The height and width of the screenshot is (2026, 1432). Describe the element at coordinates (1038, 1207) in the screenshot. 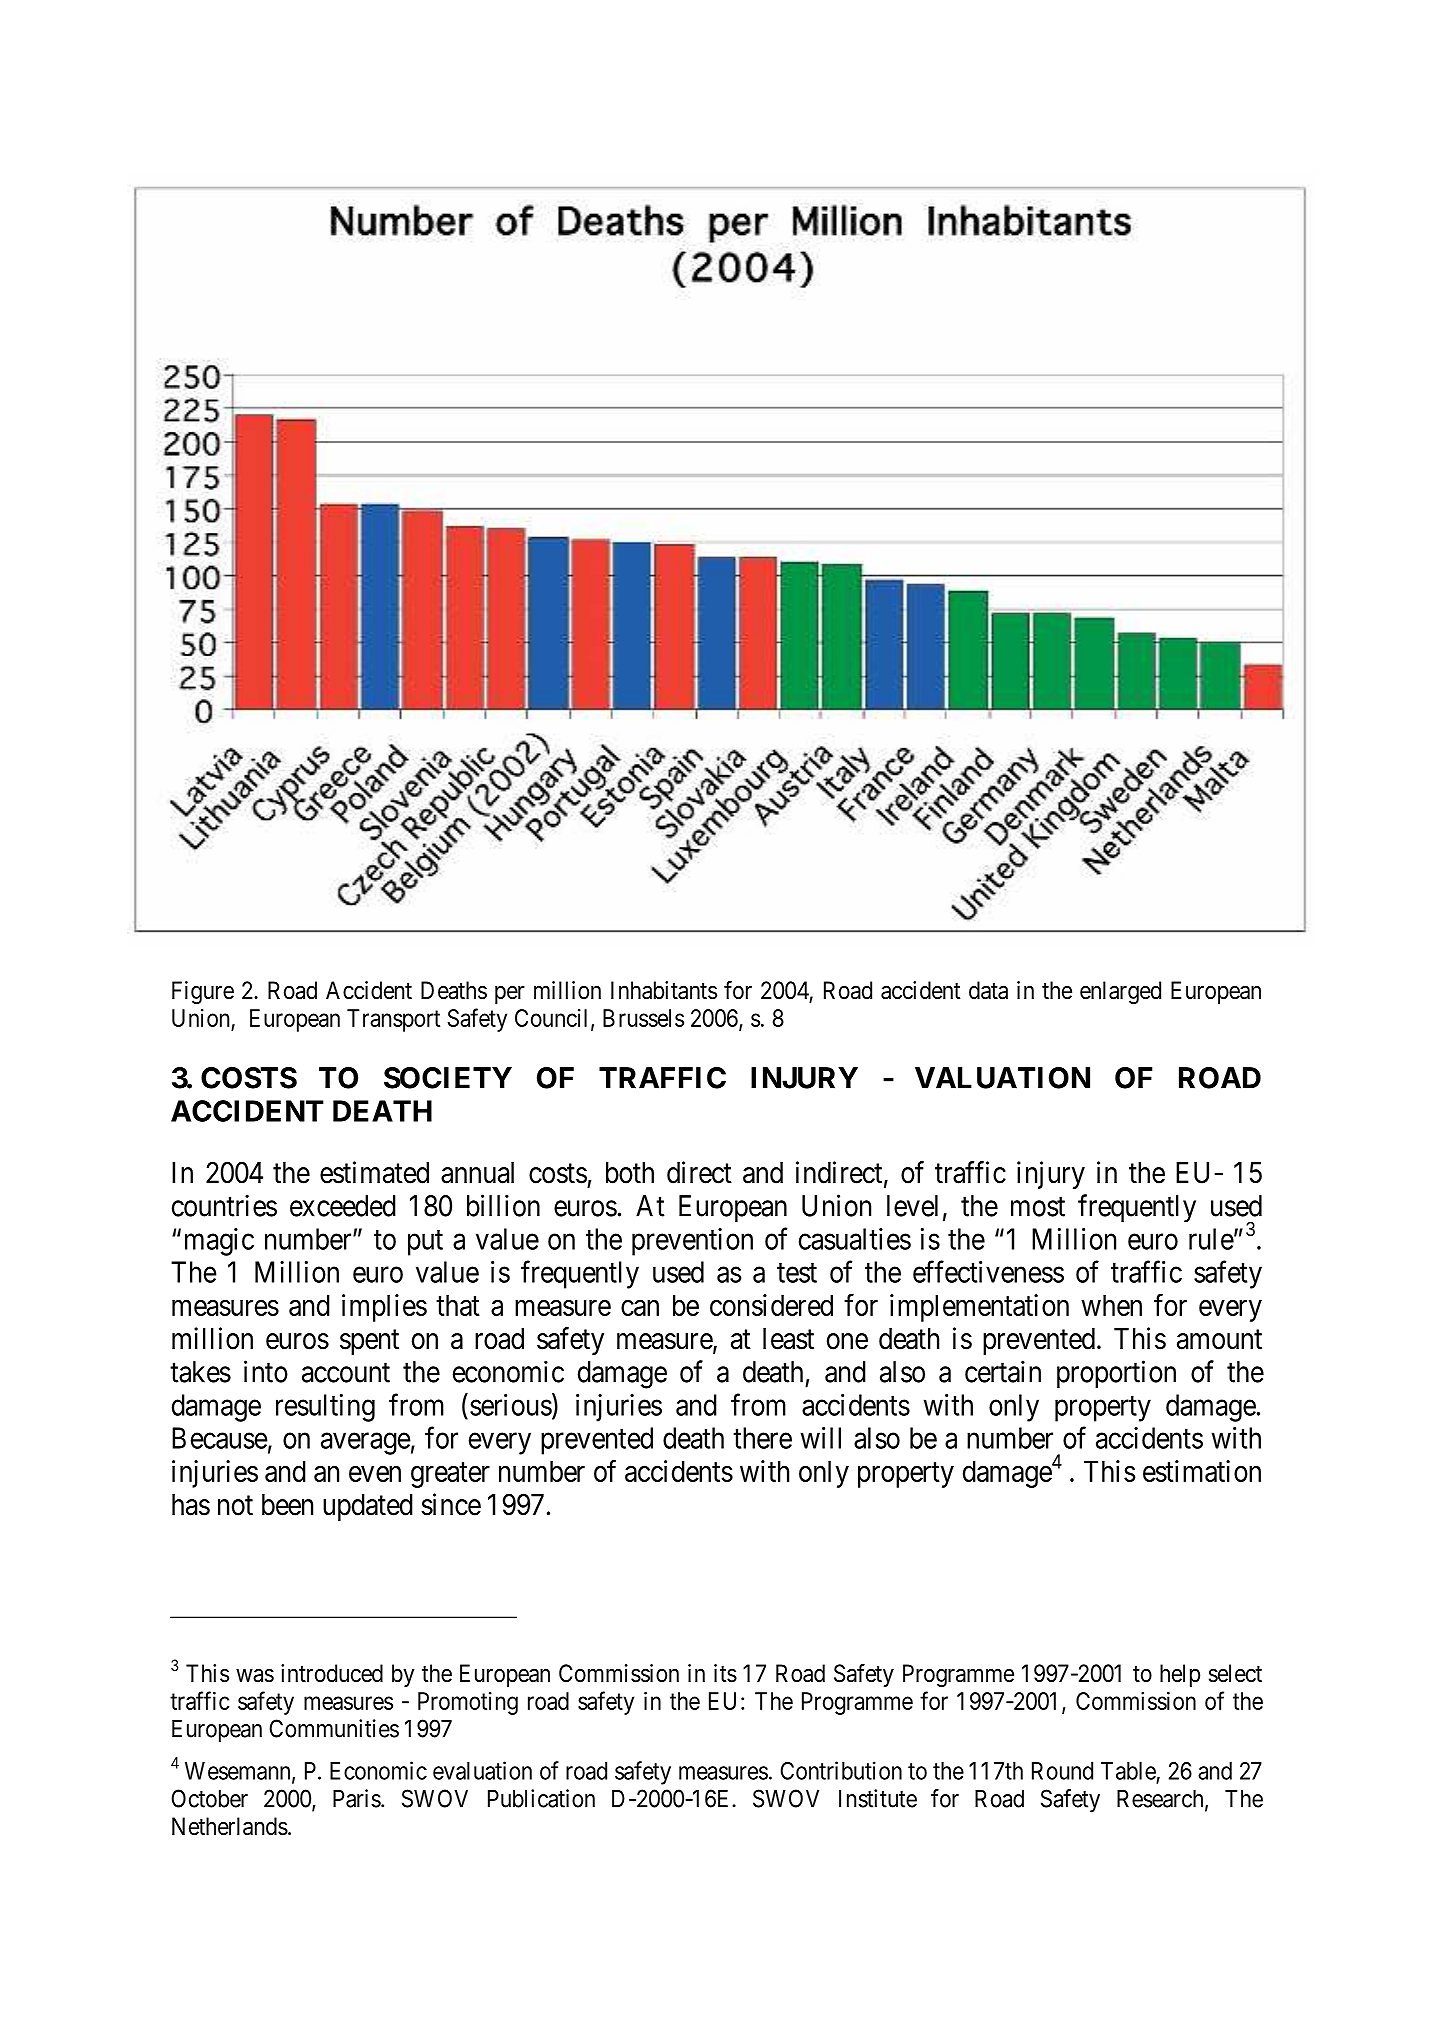

I see `most` at that location.
